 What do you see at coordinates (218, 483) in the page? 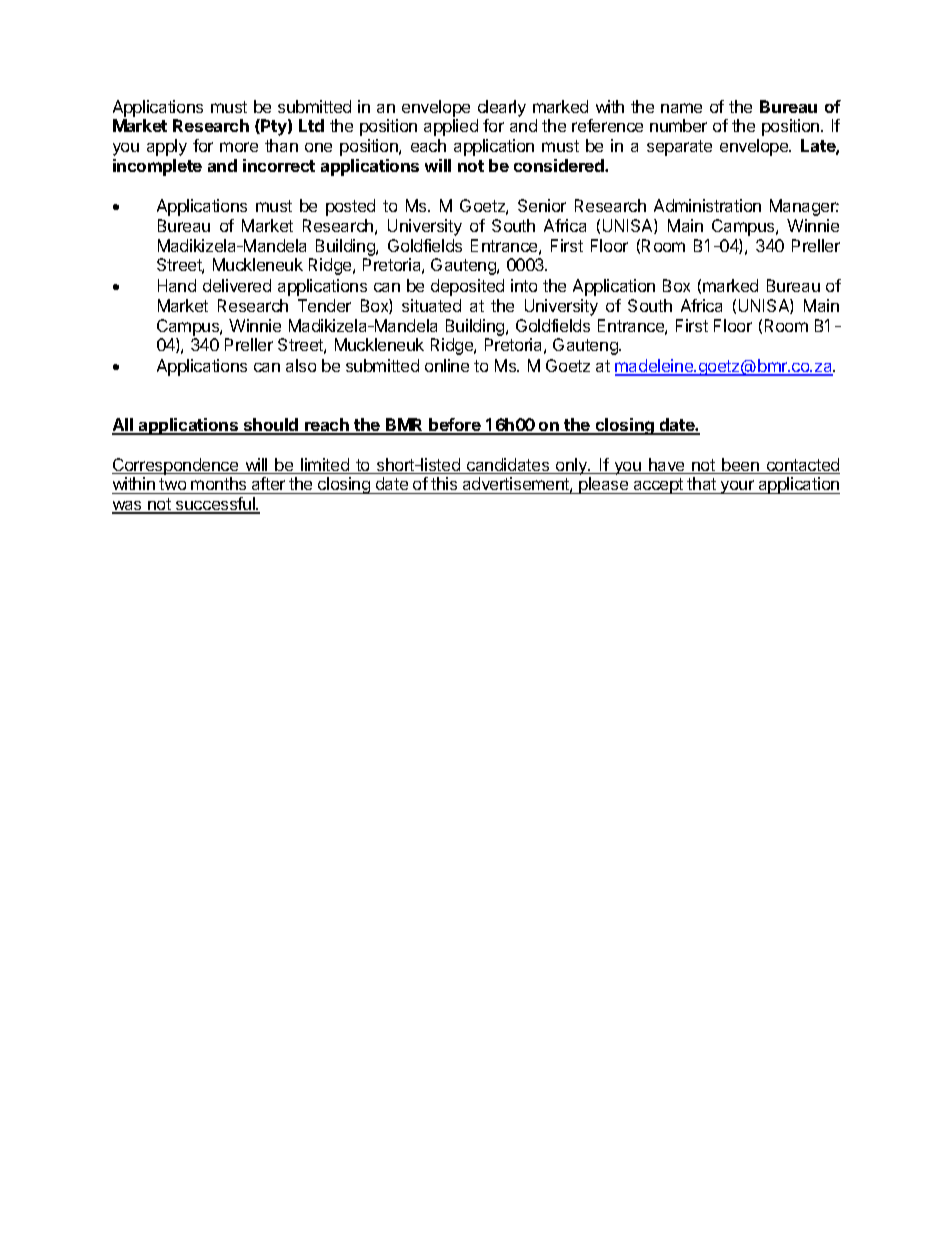
I see `months` at bounding box center [218, 483].
